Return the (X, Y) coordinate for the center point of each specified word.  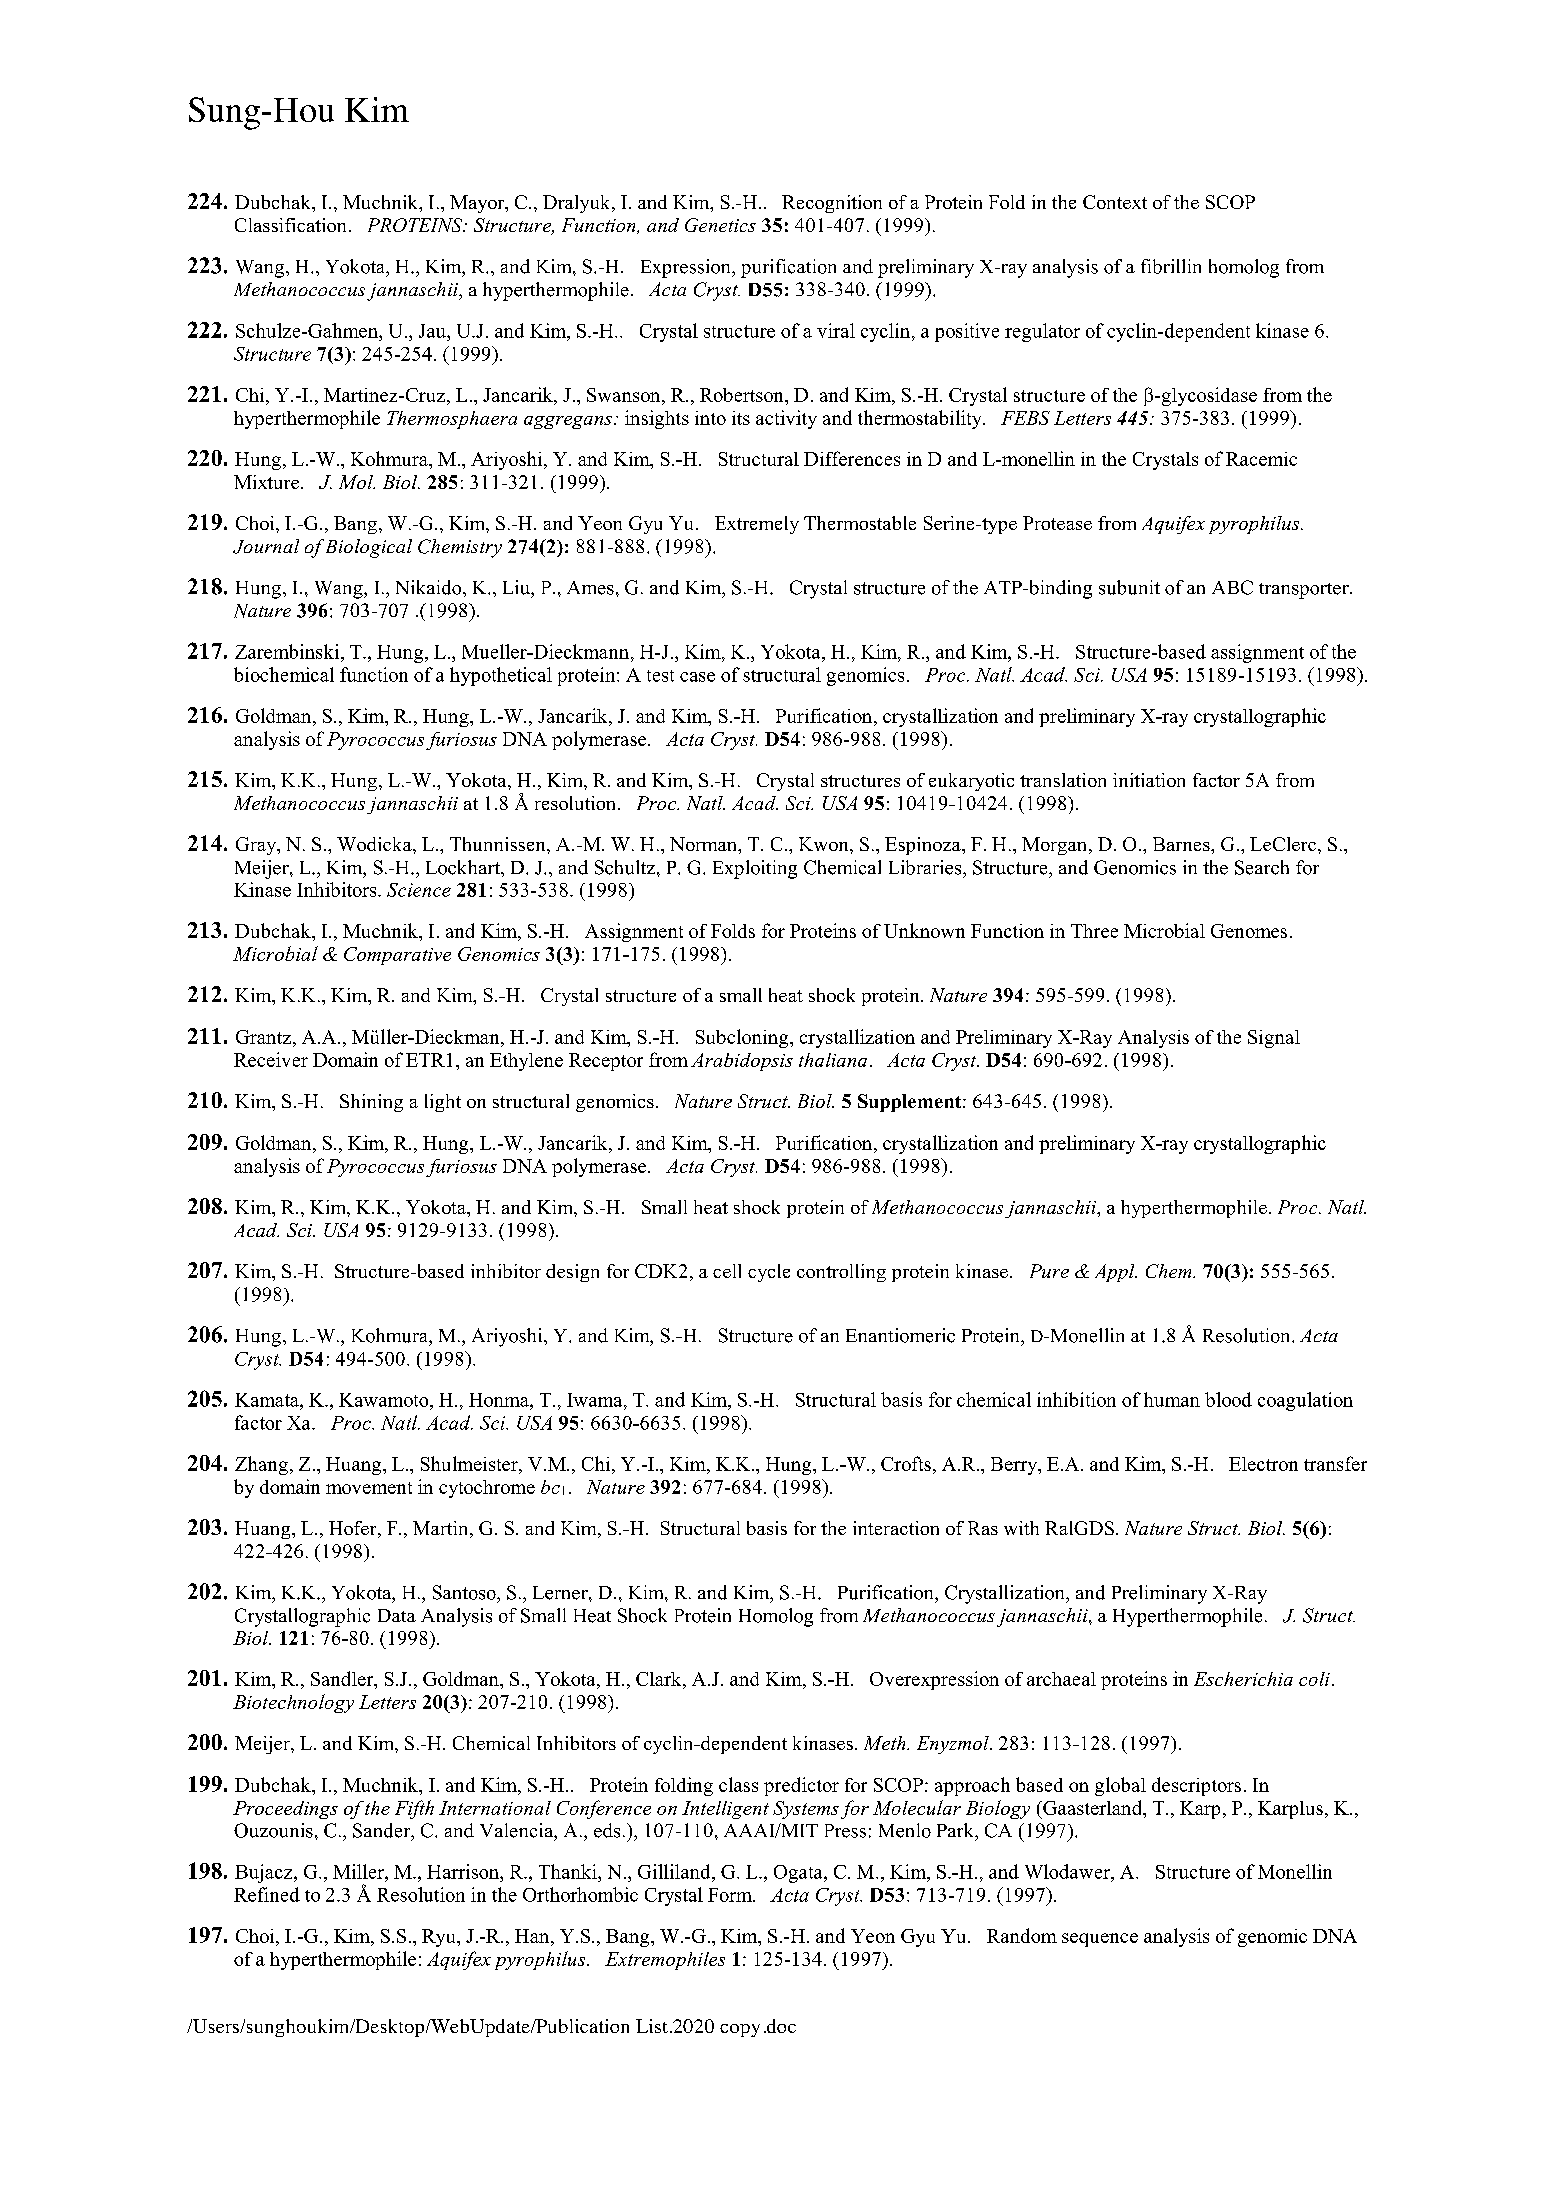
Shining (371, 1103)
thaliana (833, 1060)
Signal (1274, 1039)
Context (1115, 202)
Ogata (799, 1874)
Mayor (478, 204)
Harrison (464, 1871)
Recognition (832, 204)
